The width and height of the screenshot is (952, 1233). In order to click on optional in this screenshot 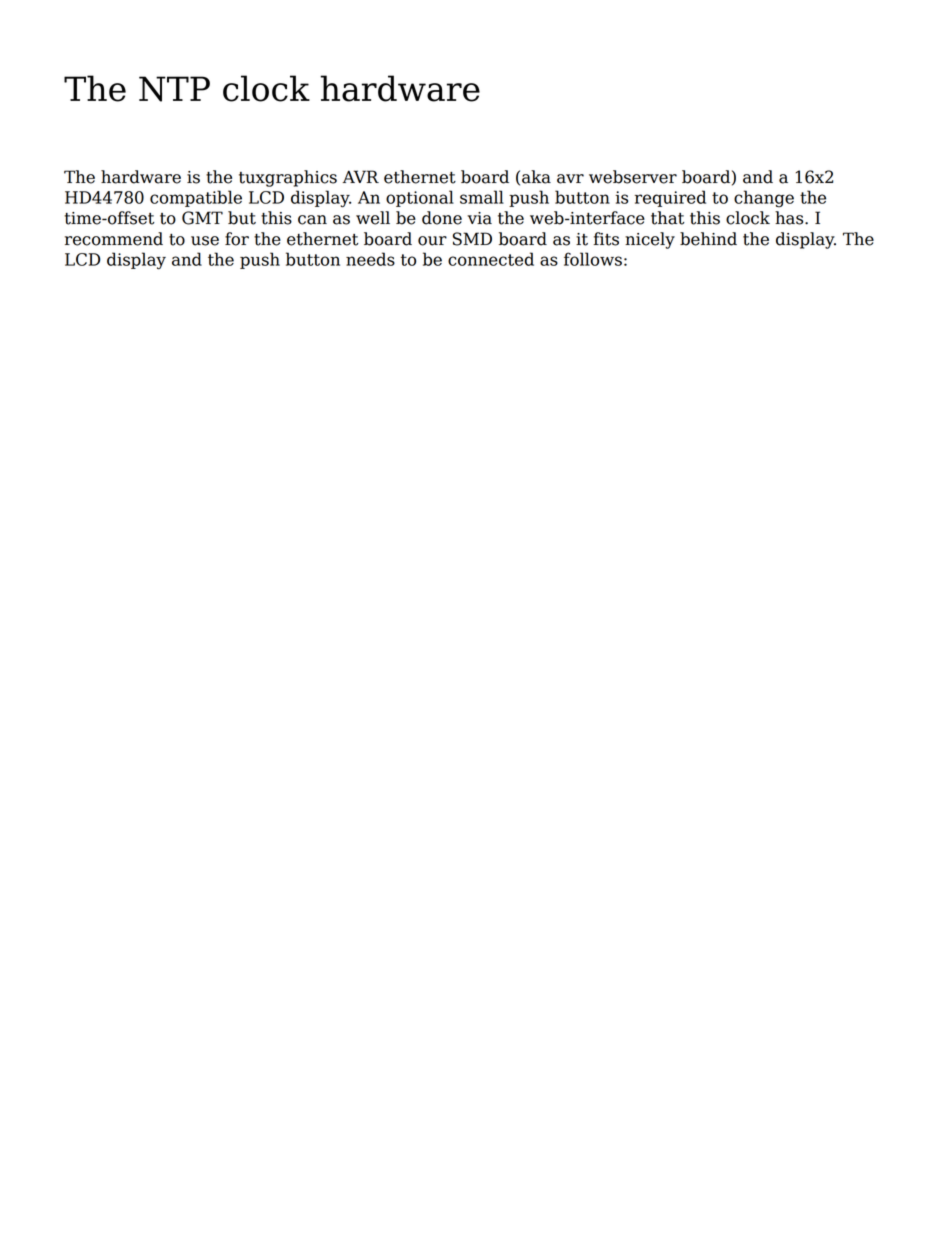, I will do `click(420, 198)`.
